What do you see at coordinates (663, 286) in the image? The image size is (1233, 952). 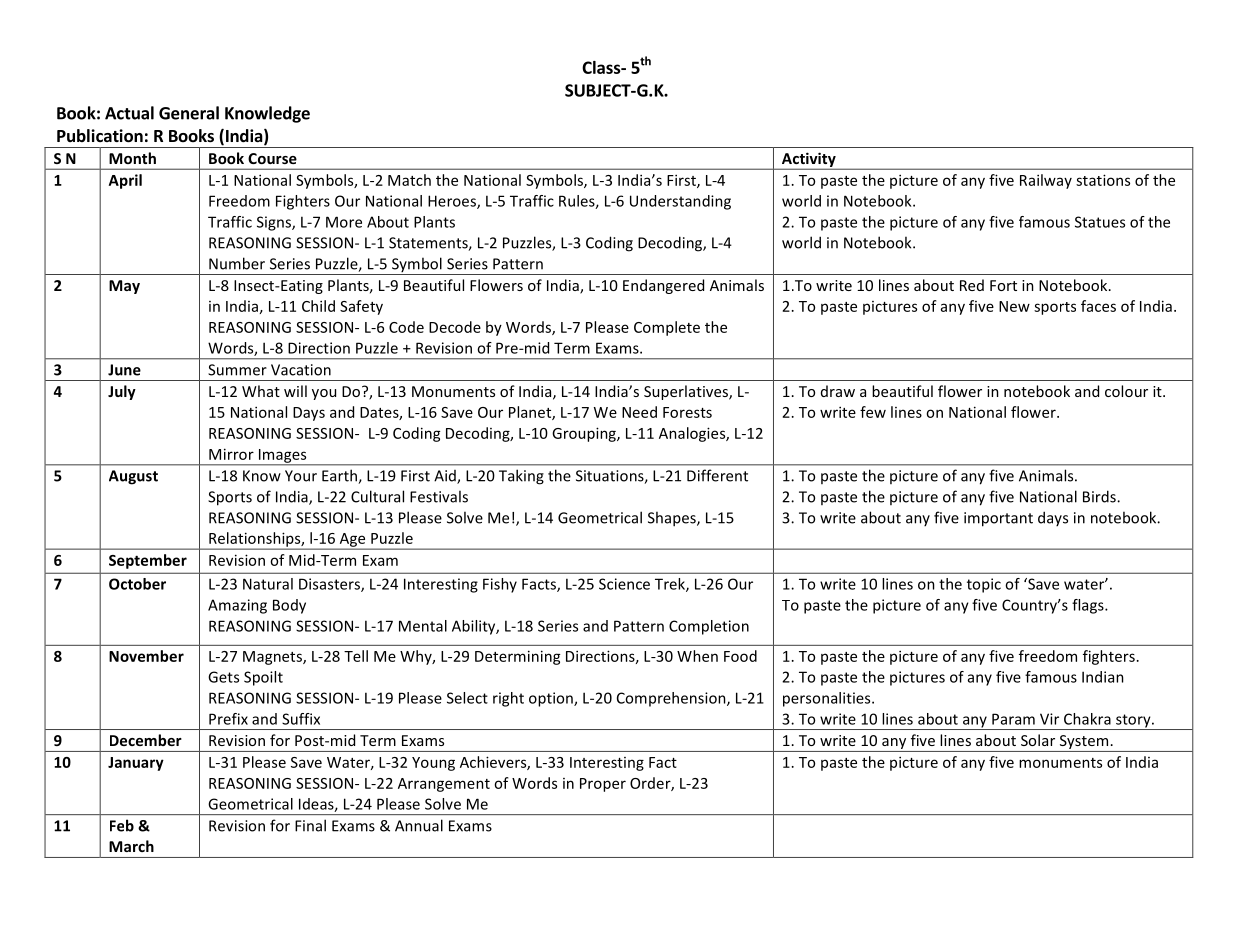 I see `Endangered` at bounding box center [663, 286].
